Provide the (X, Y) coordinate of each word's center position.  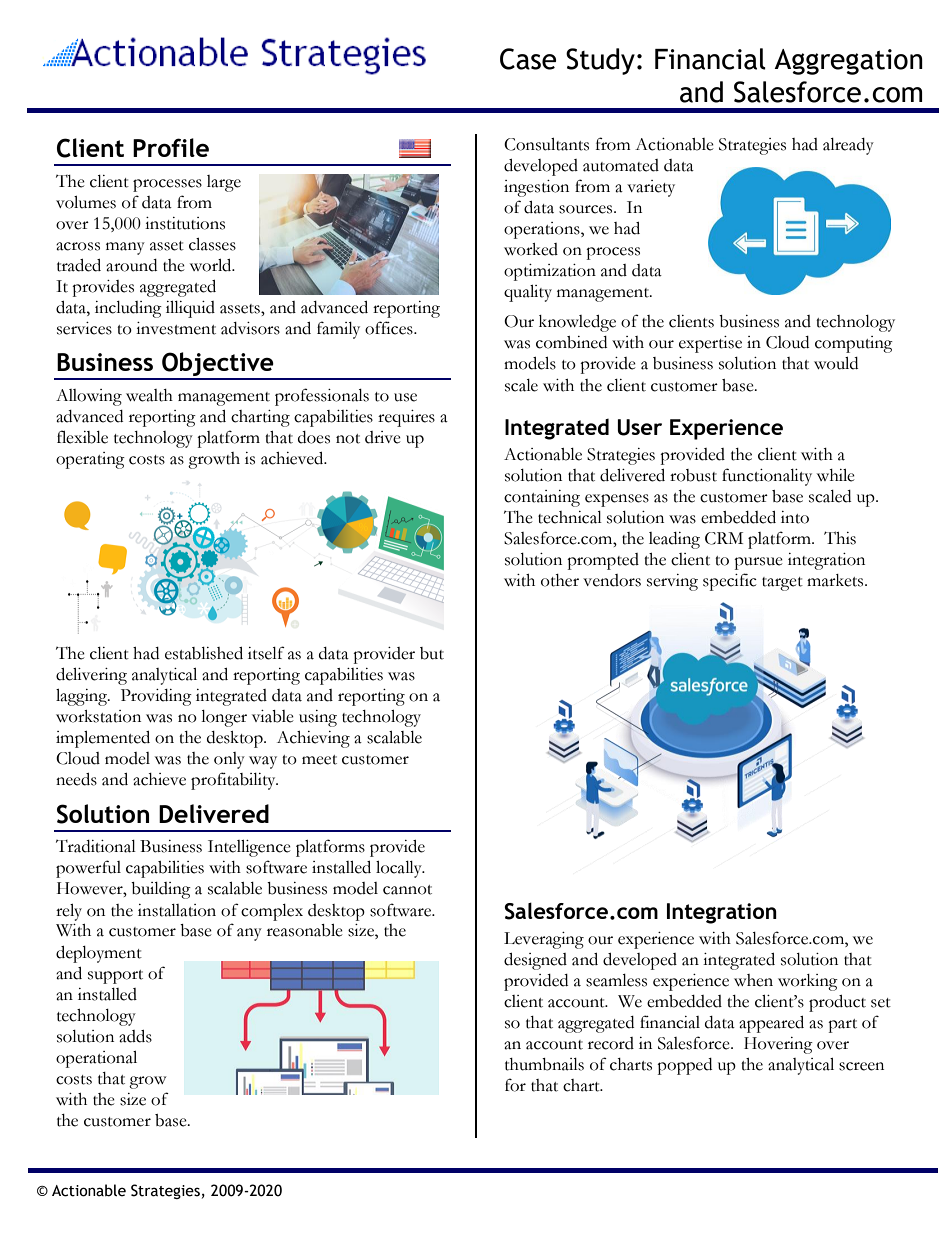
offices (390, 328)
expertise (710, 344)
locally (400, 869)
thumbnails (544, 1064)
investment (176, 328)
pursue (758, 563)
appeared (771, 1024)
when (753, 980)
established (204, 653)
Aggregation (848, 62)
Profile (171, 147)
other (560, 580)
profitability (234, 781)
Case (528, 59)
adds (135, 1036)
